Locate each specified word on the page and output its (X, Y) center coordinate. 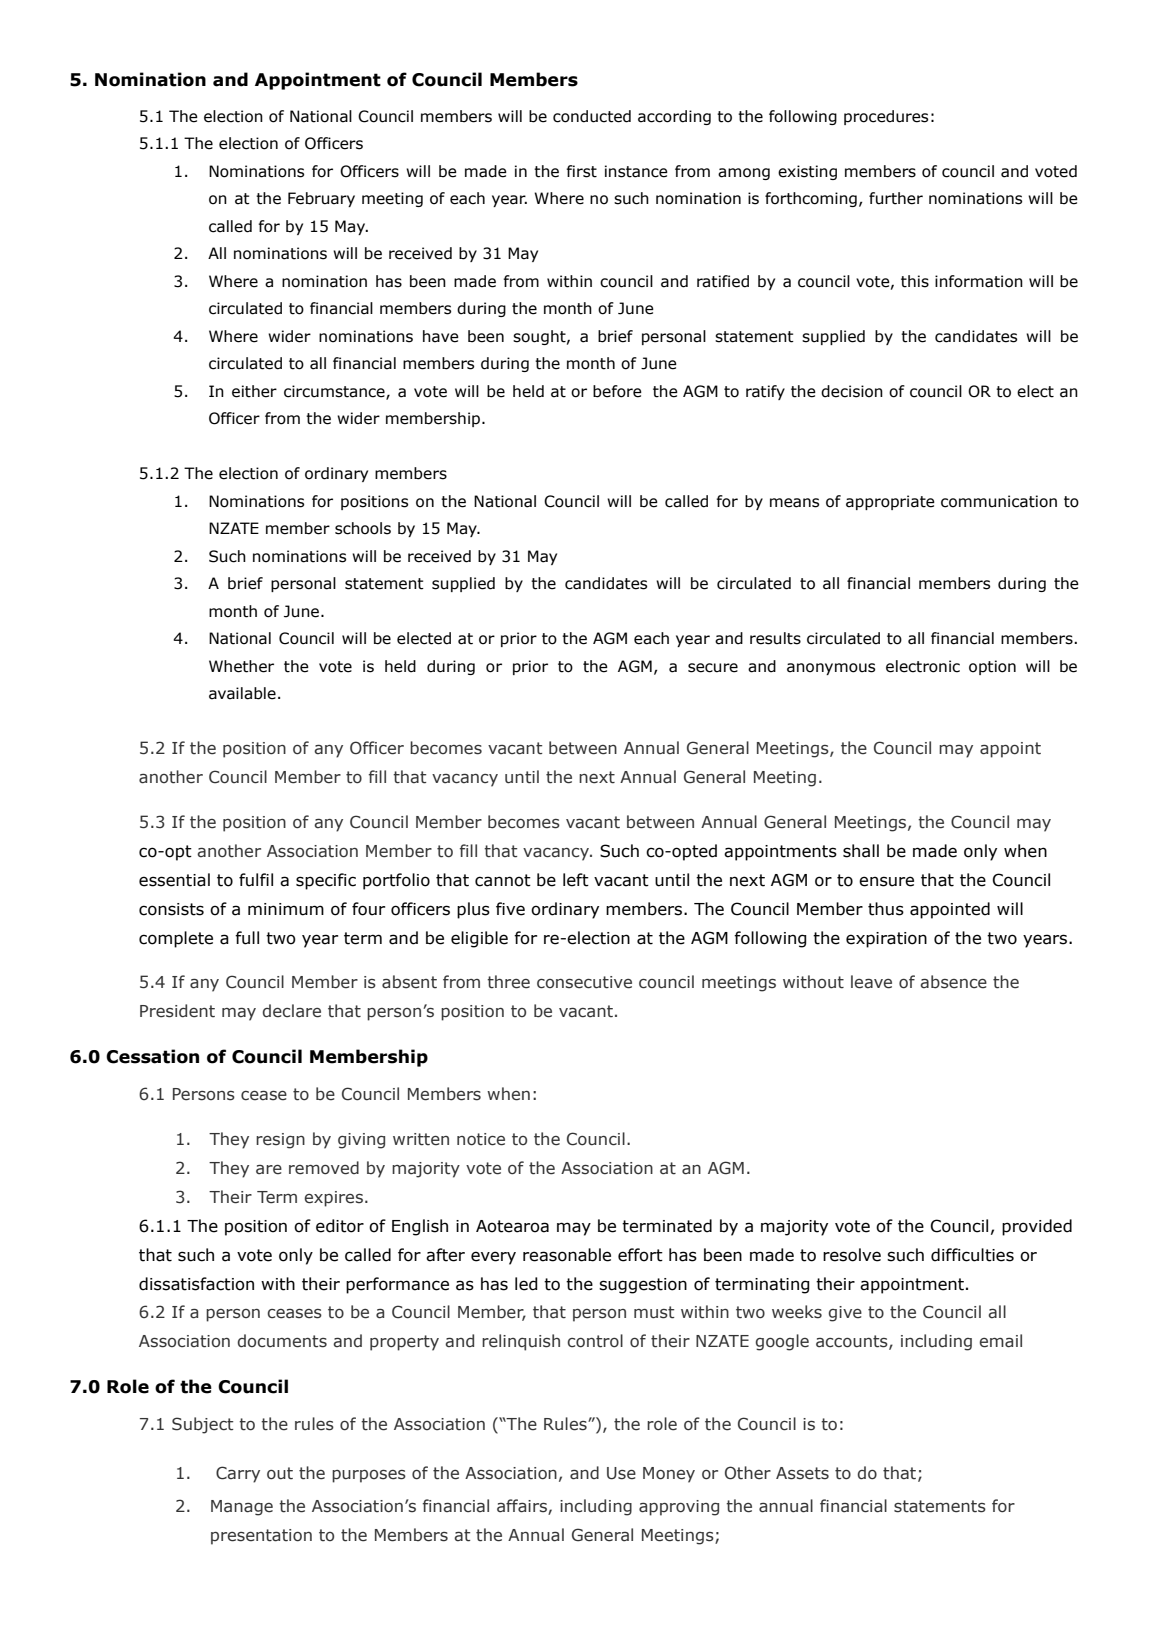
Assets (802, 1473)
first (581, 171)
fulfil (256, 880)
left (576, 880)
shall (861, 851)
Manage (242, 1508)
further (896, 198)
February (321, 199)
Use (621, 1473)
